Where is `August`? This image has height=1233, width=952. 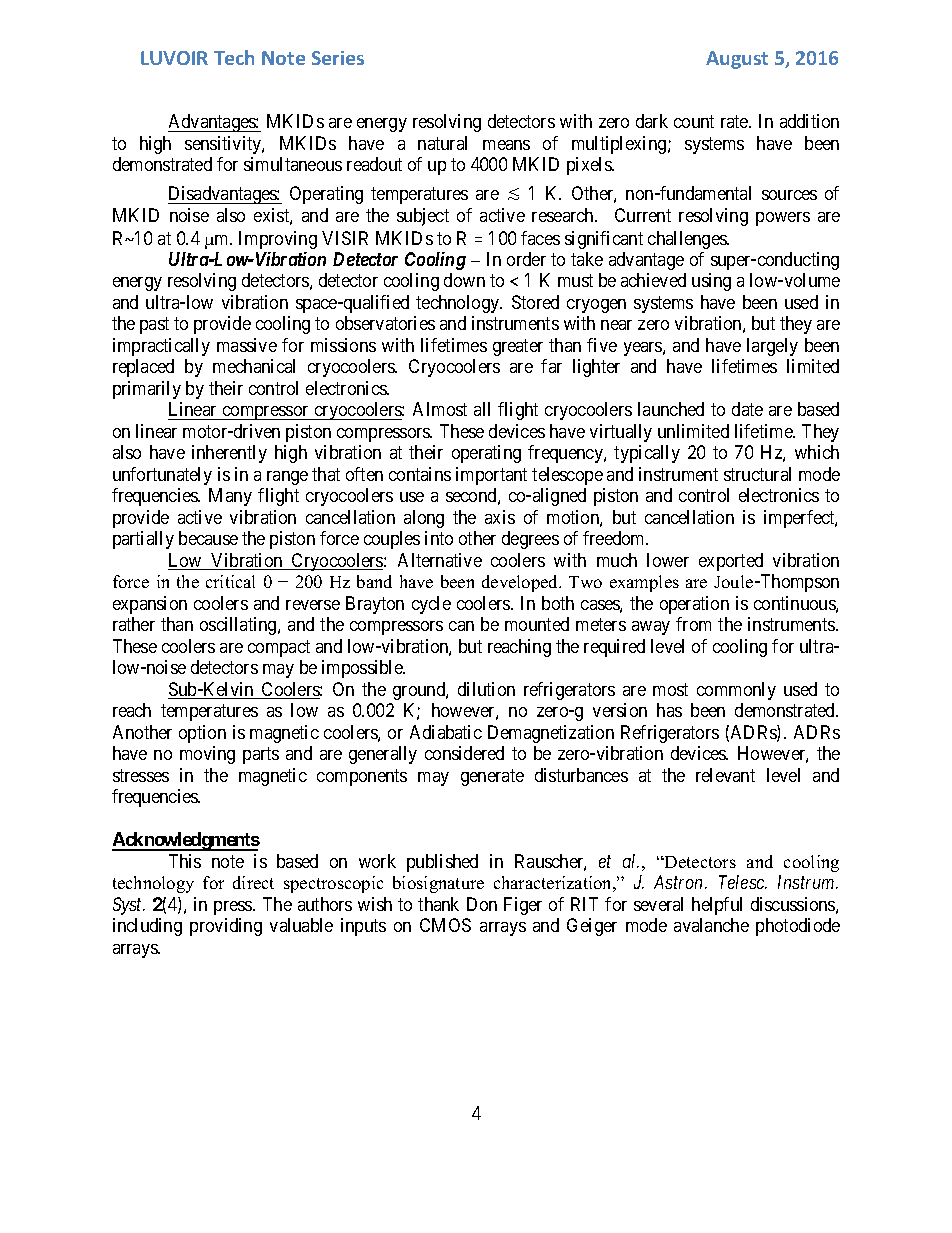
August is located at coordinates (737, 60).
